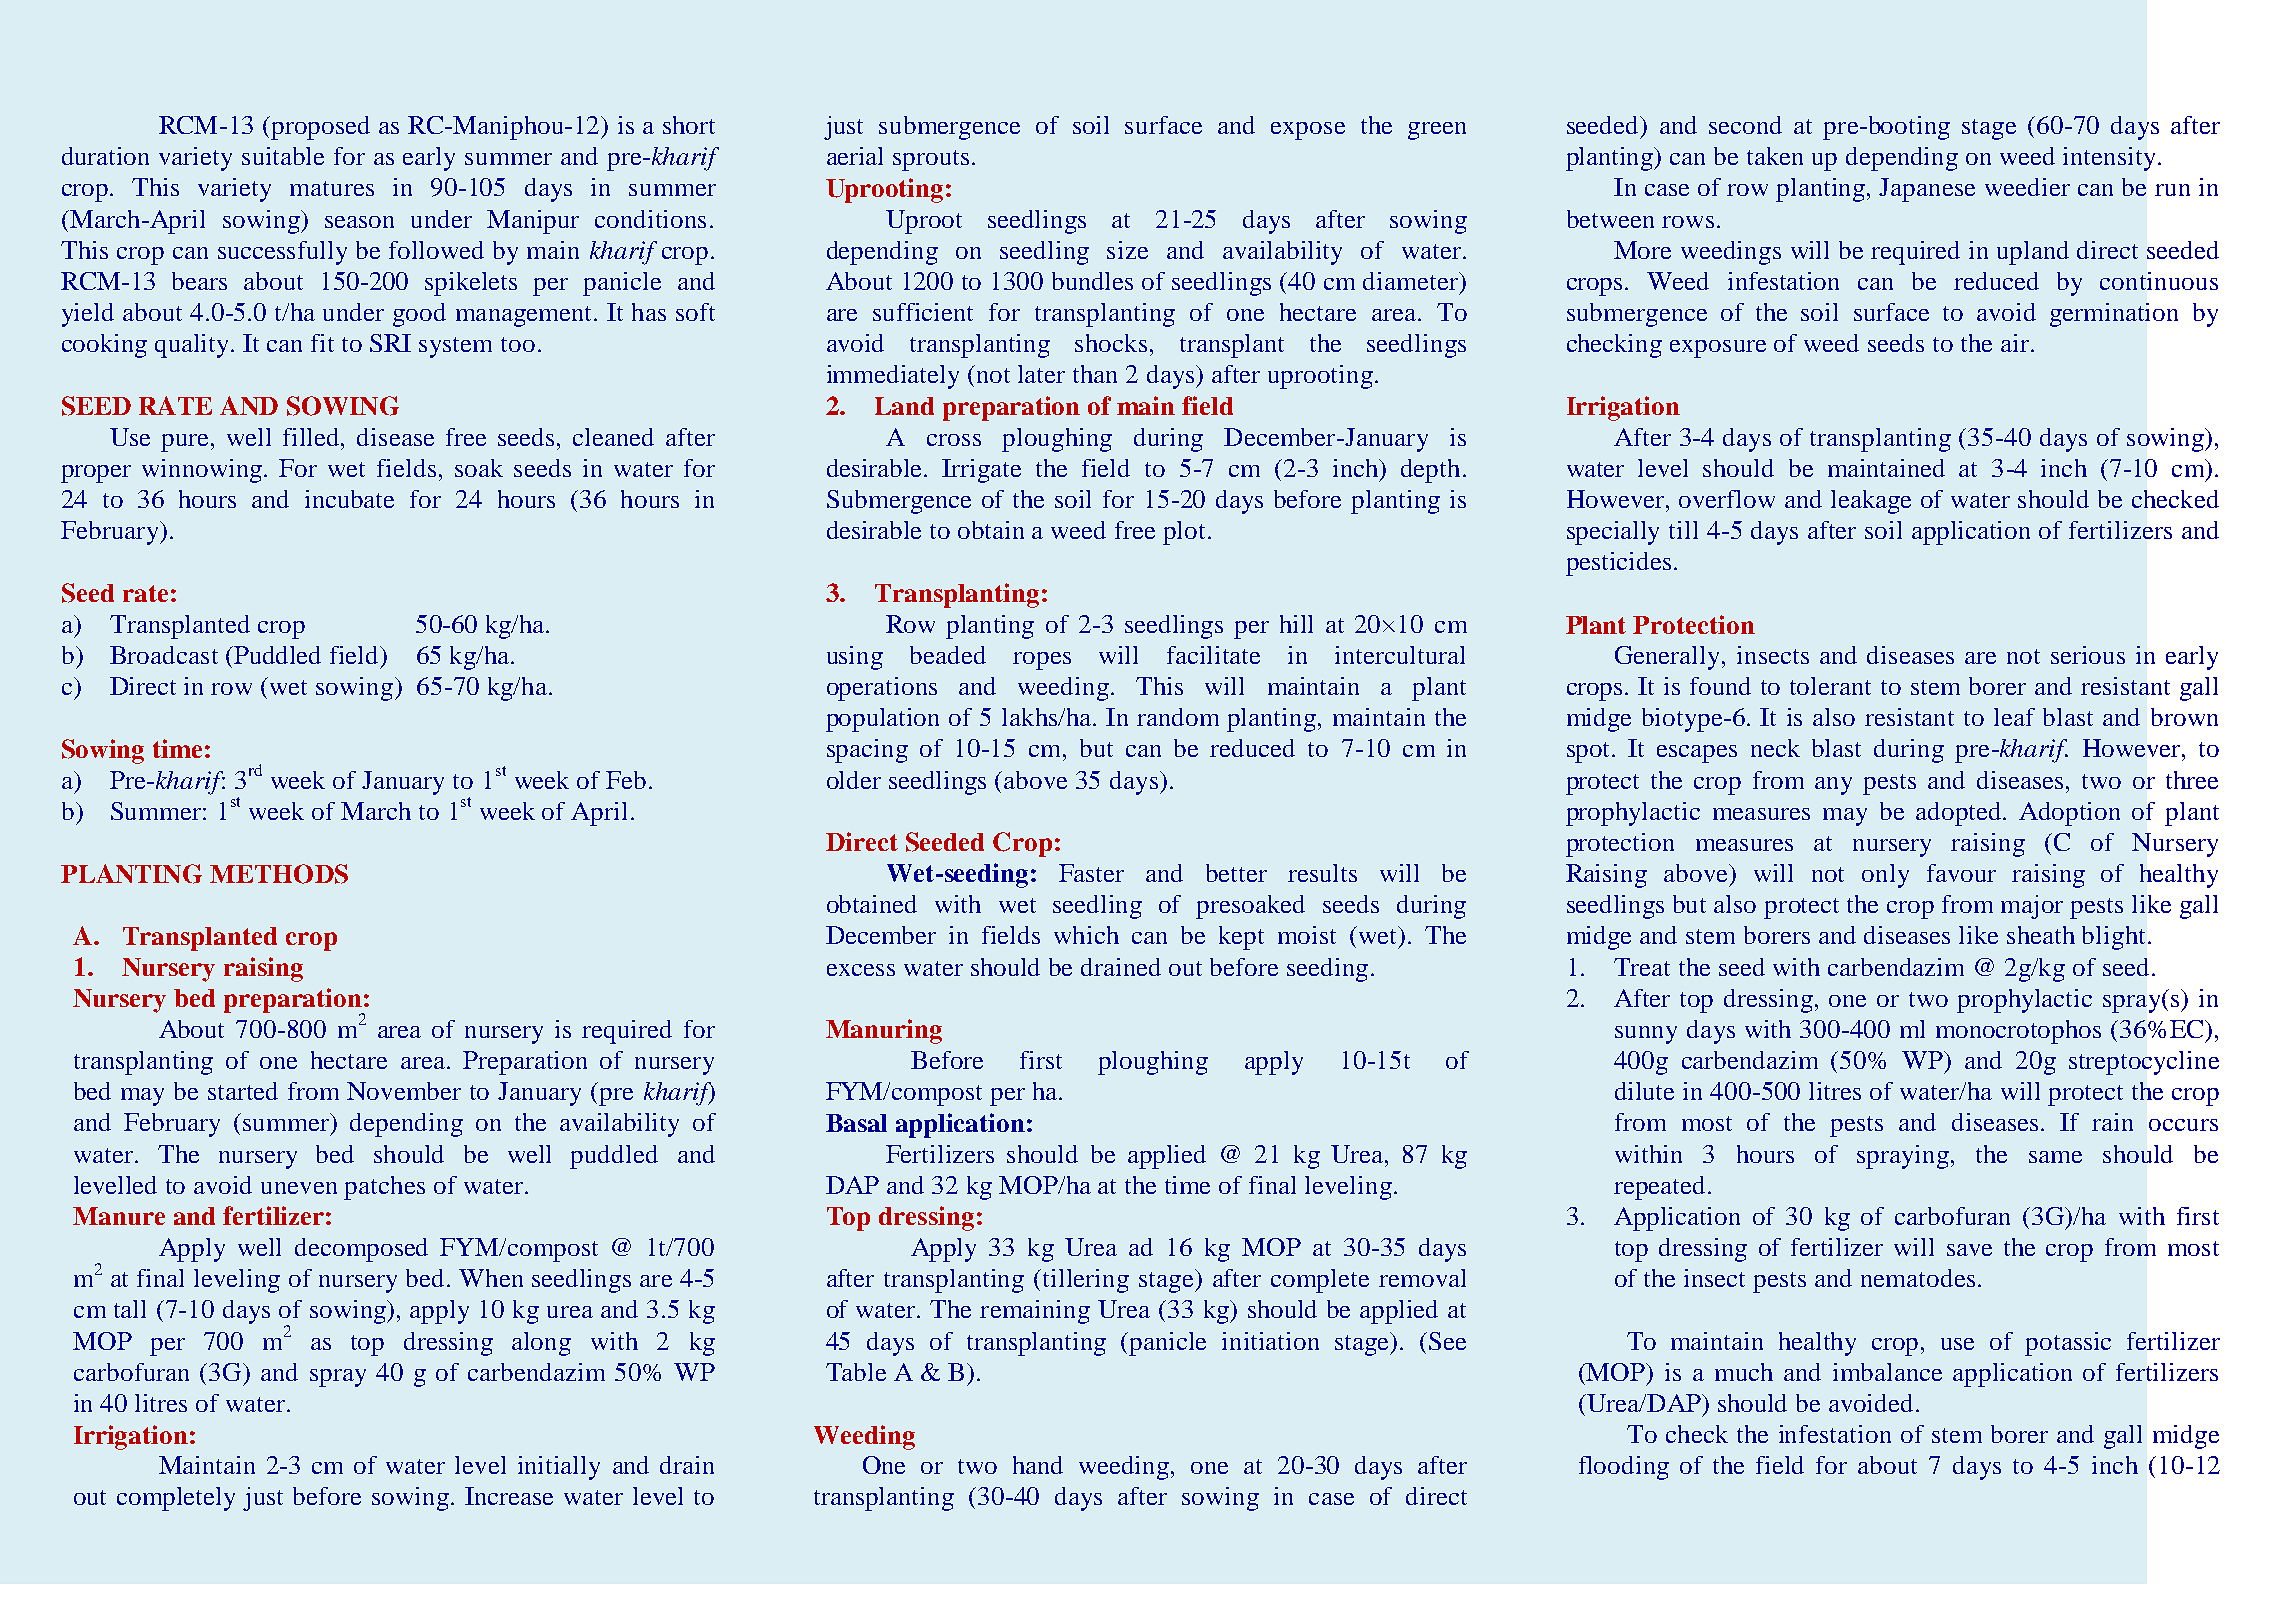 Image resolution: width=2281 pixels, height=1613 pixels. Describe the element at coordinates (332, 188) in the screenshot. I see `matures` at that location.
